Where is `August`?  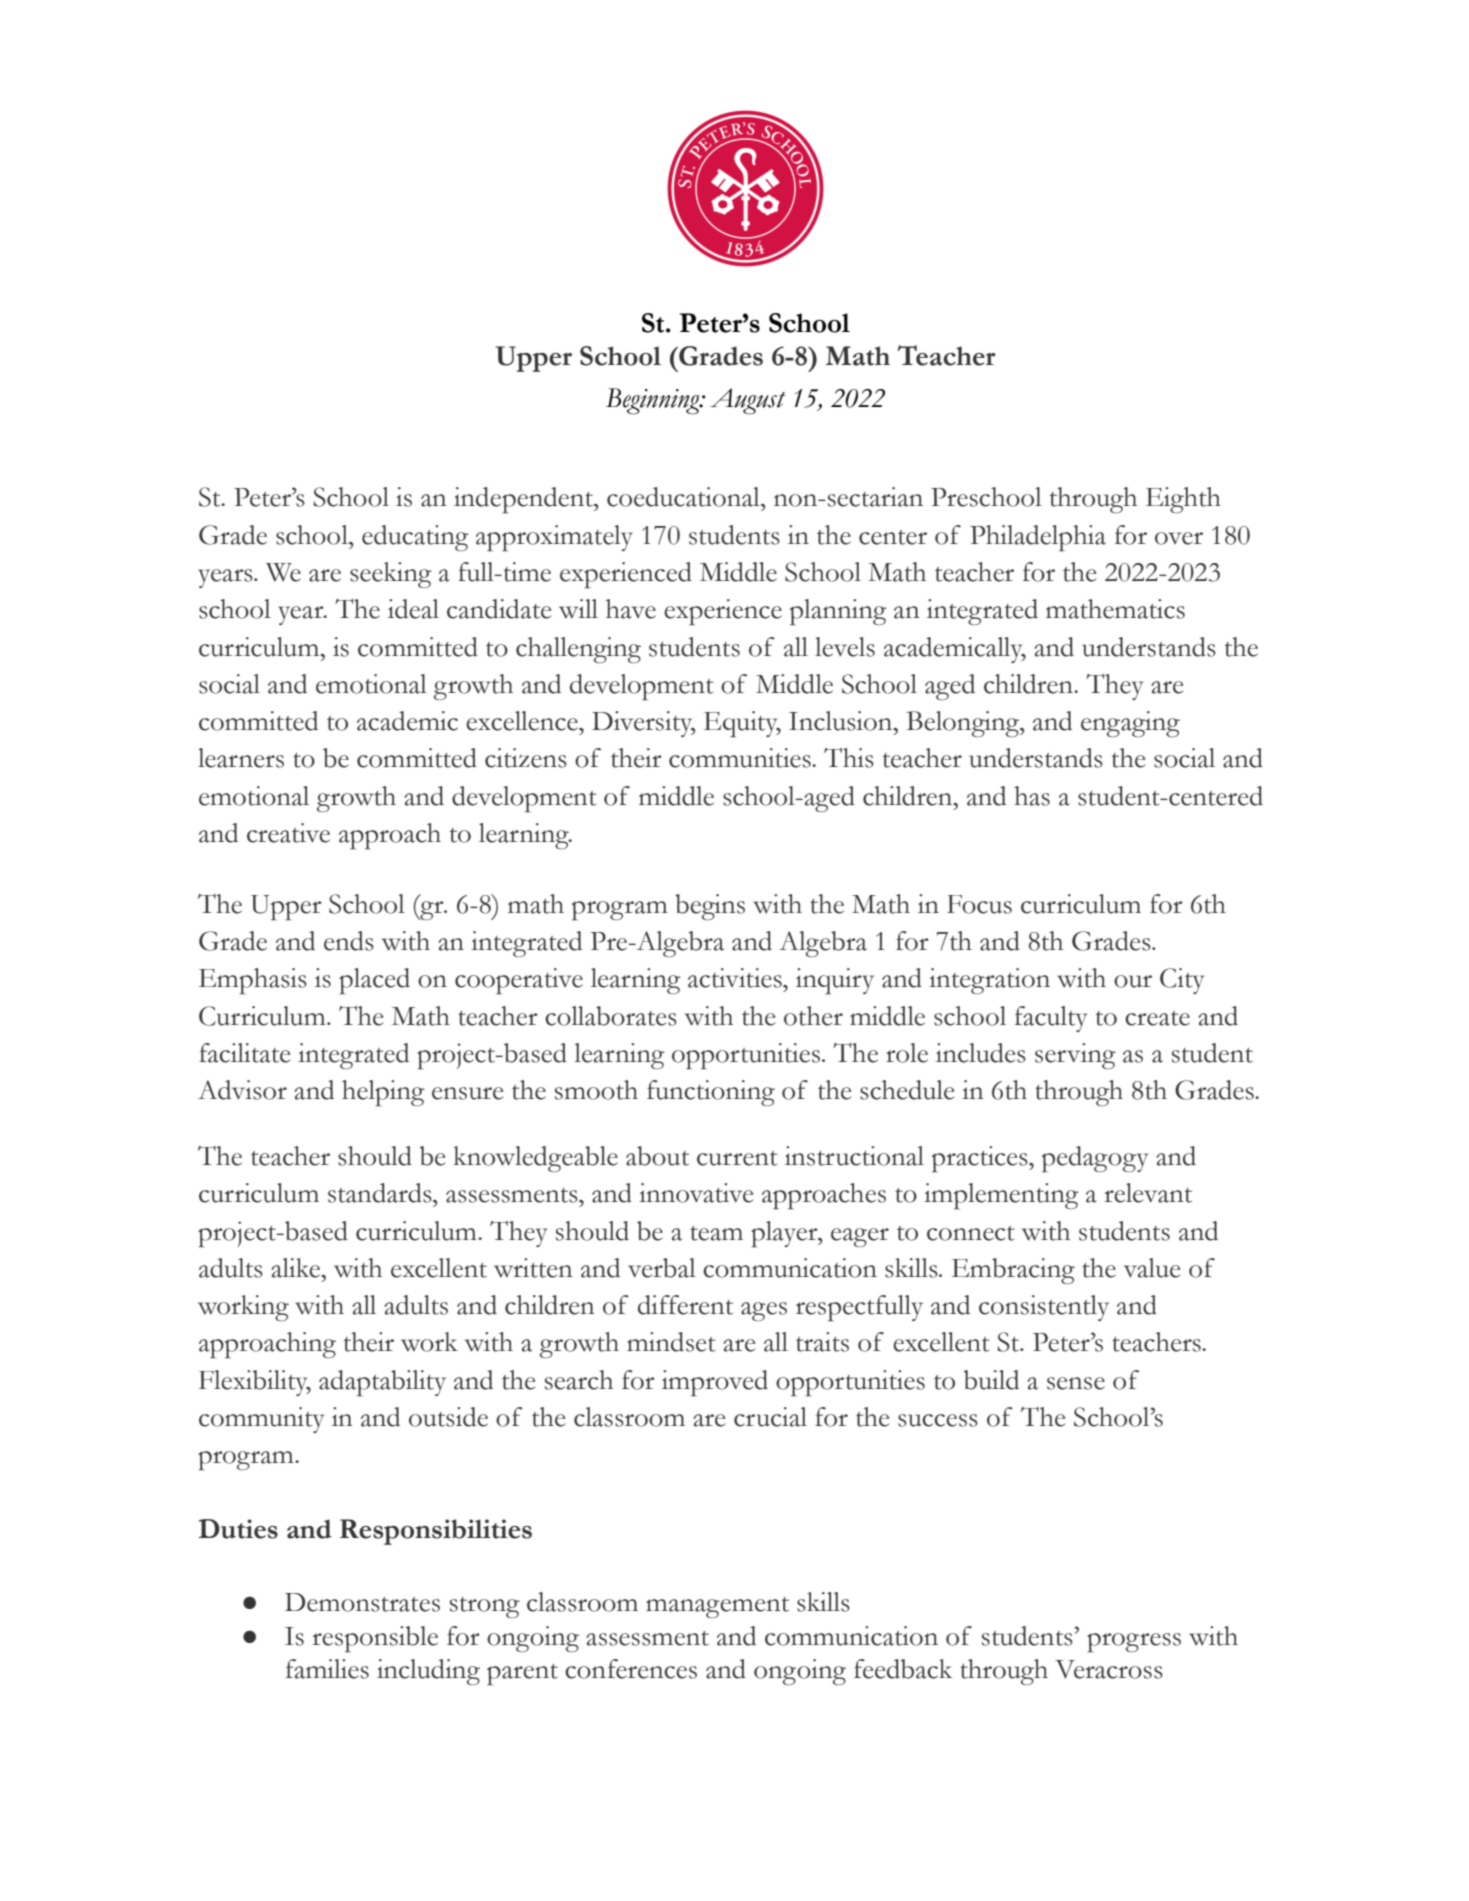 August is located at coordinates (748, 401).
